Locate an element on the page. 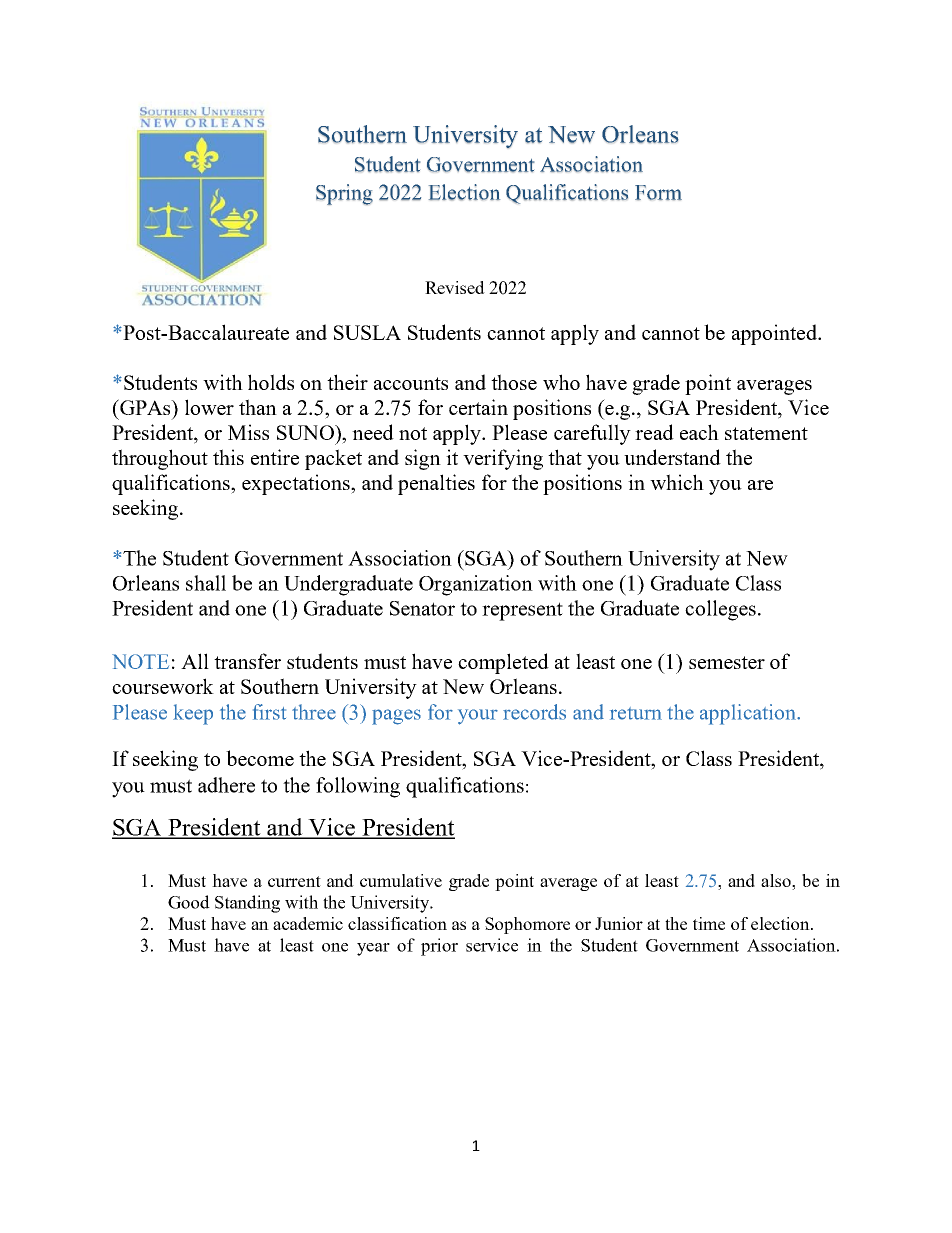  become is located at coordinates (260, 758).
